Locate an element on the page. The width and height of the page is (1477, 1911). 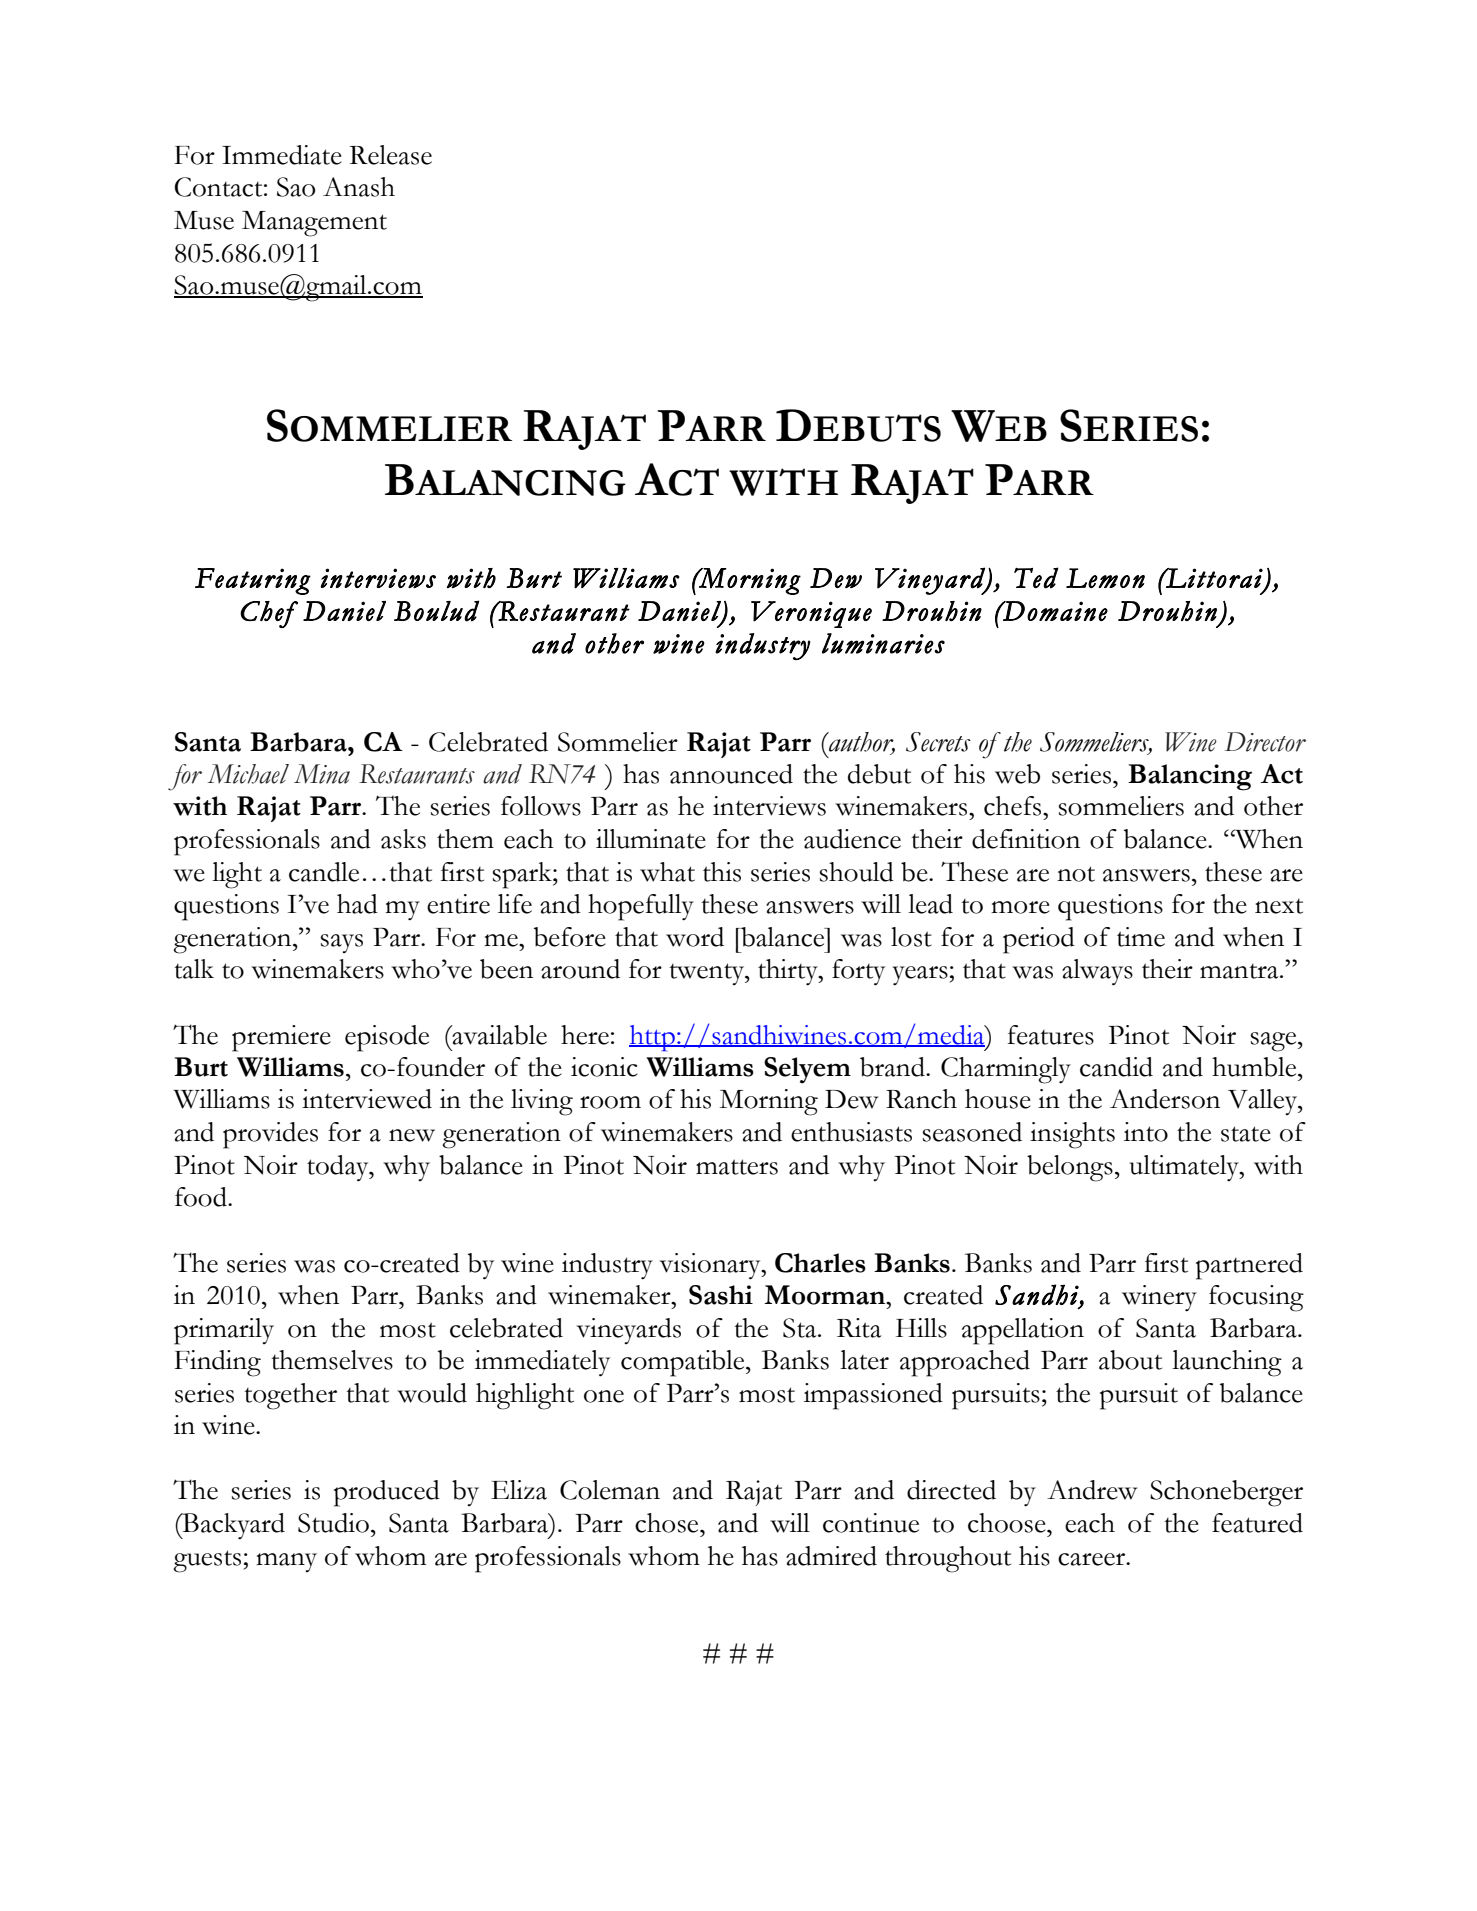
had is located at coordinates (357, 904).
